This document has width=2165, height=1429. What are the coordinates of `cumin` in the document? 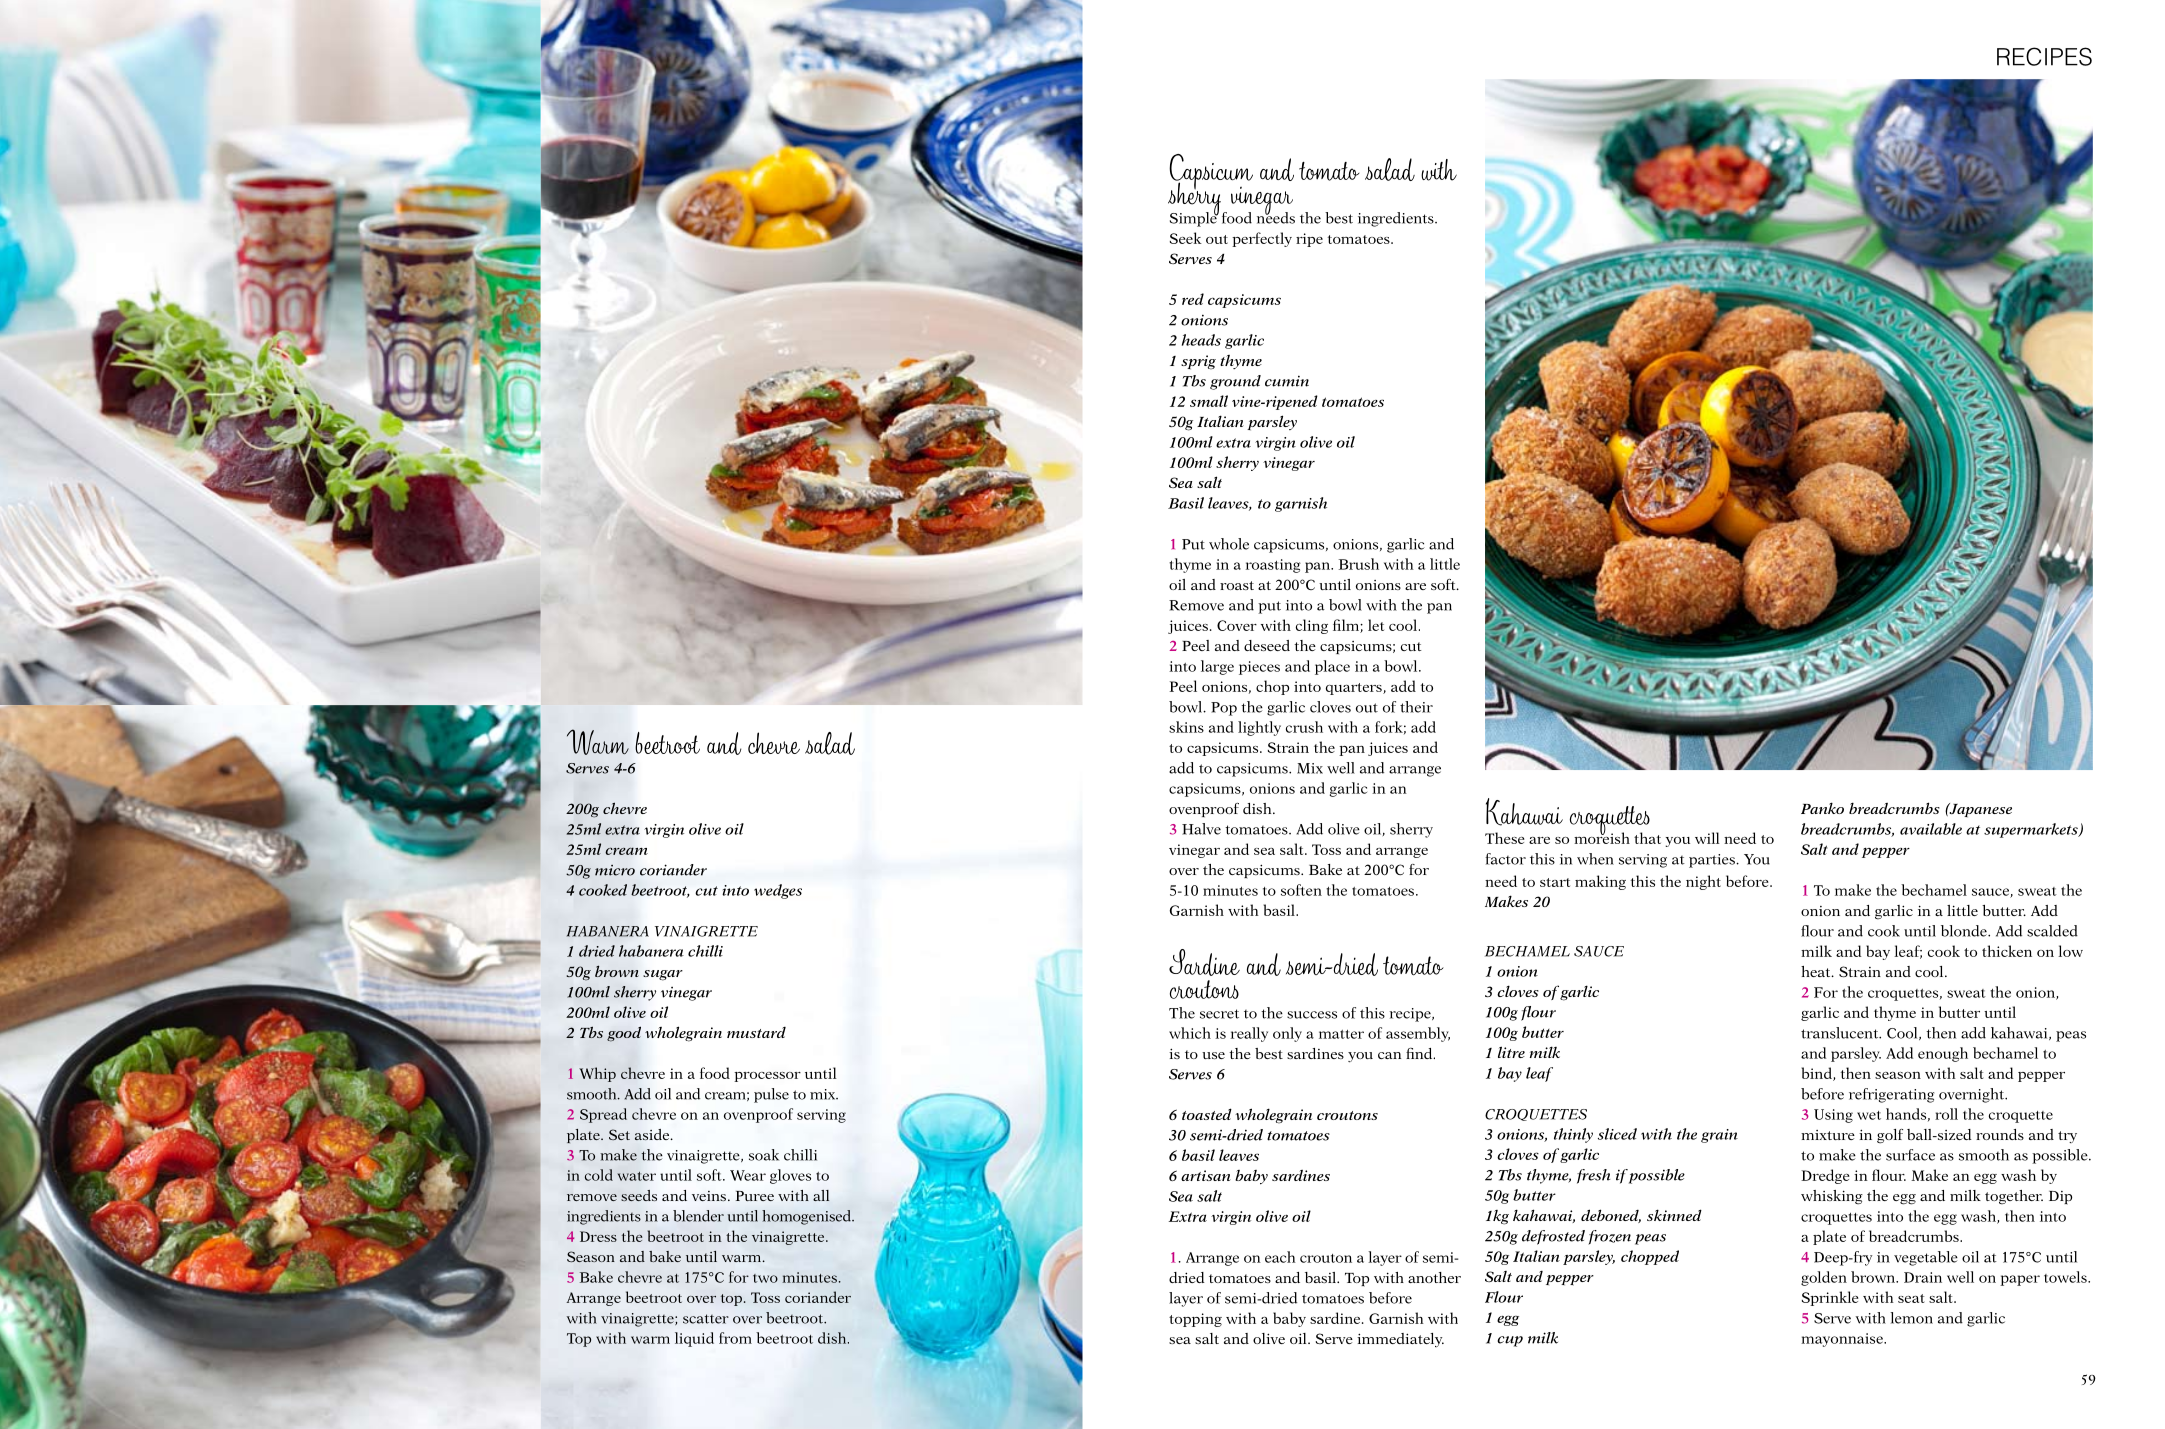 It's located at (1287, 381).
